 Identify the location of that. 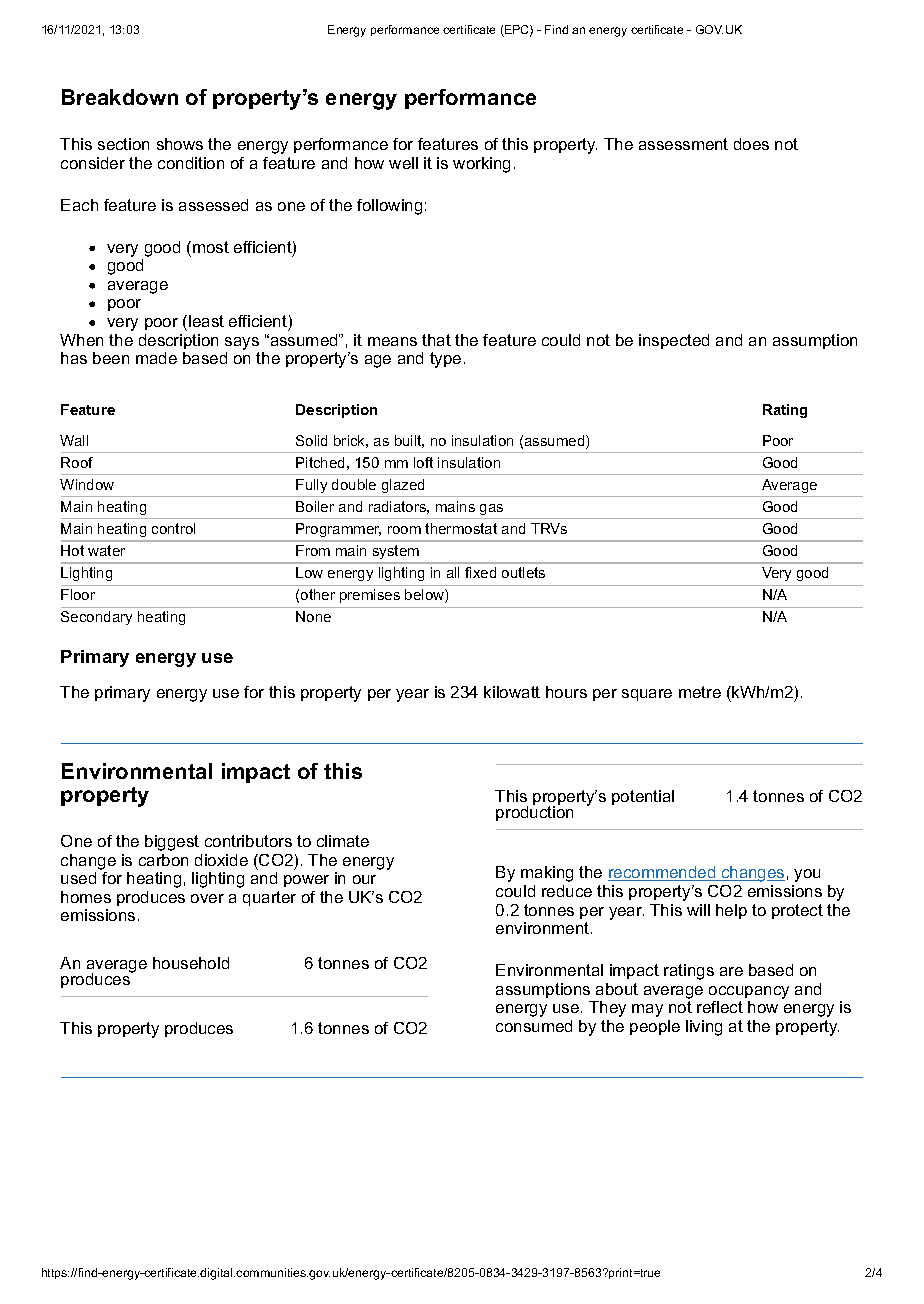
(436, 340).
